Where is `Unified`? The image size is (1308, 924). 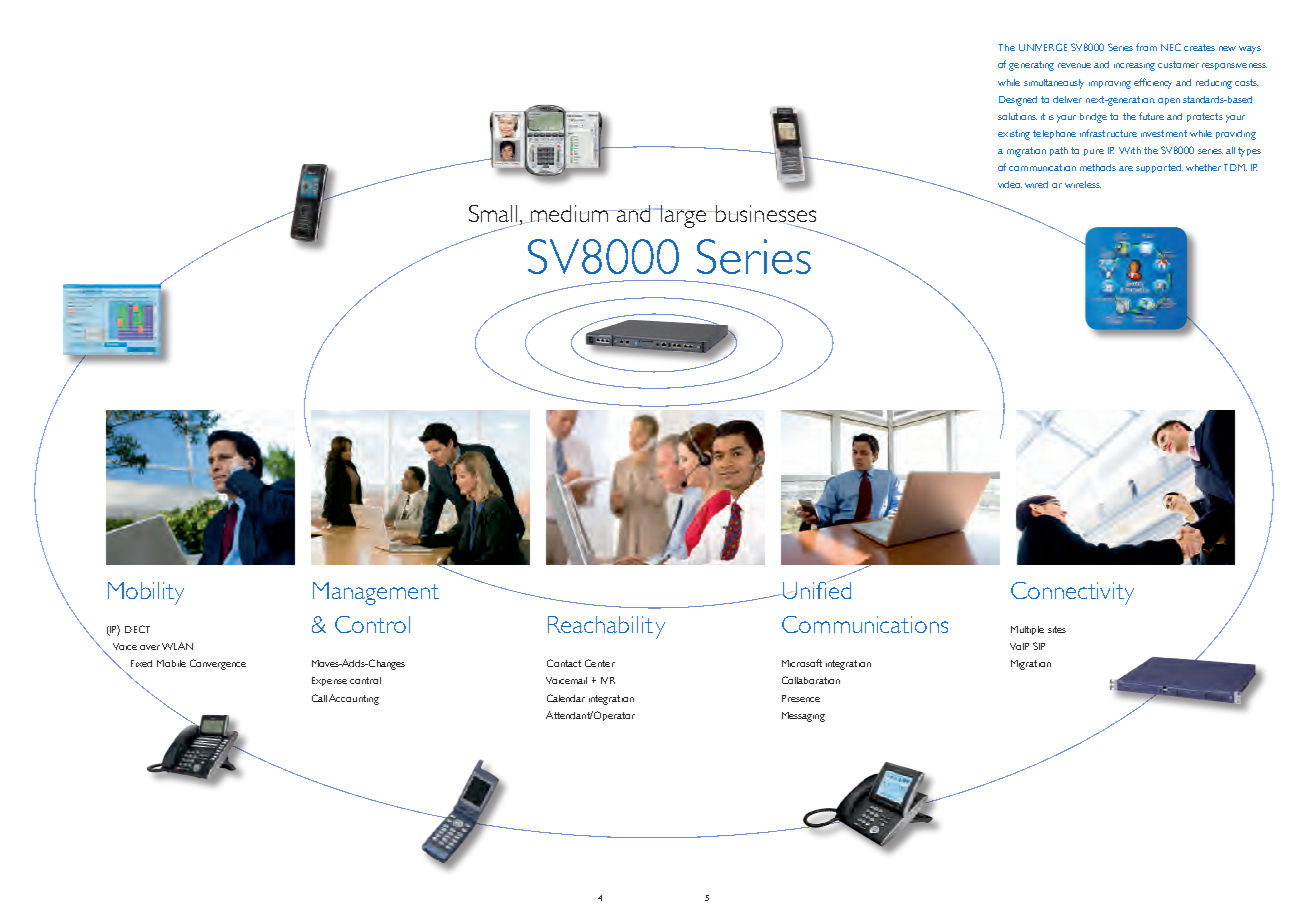
Unified is located at coordinates (816, 589).
